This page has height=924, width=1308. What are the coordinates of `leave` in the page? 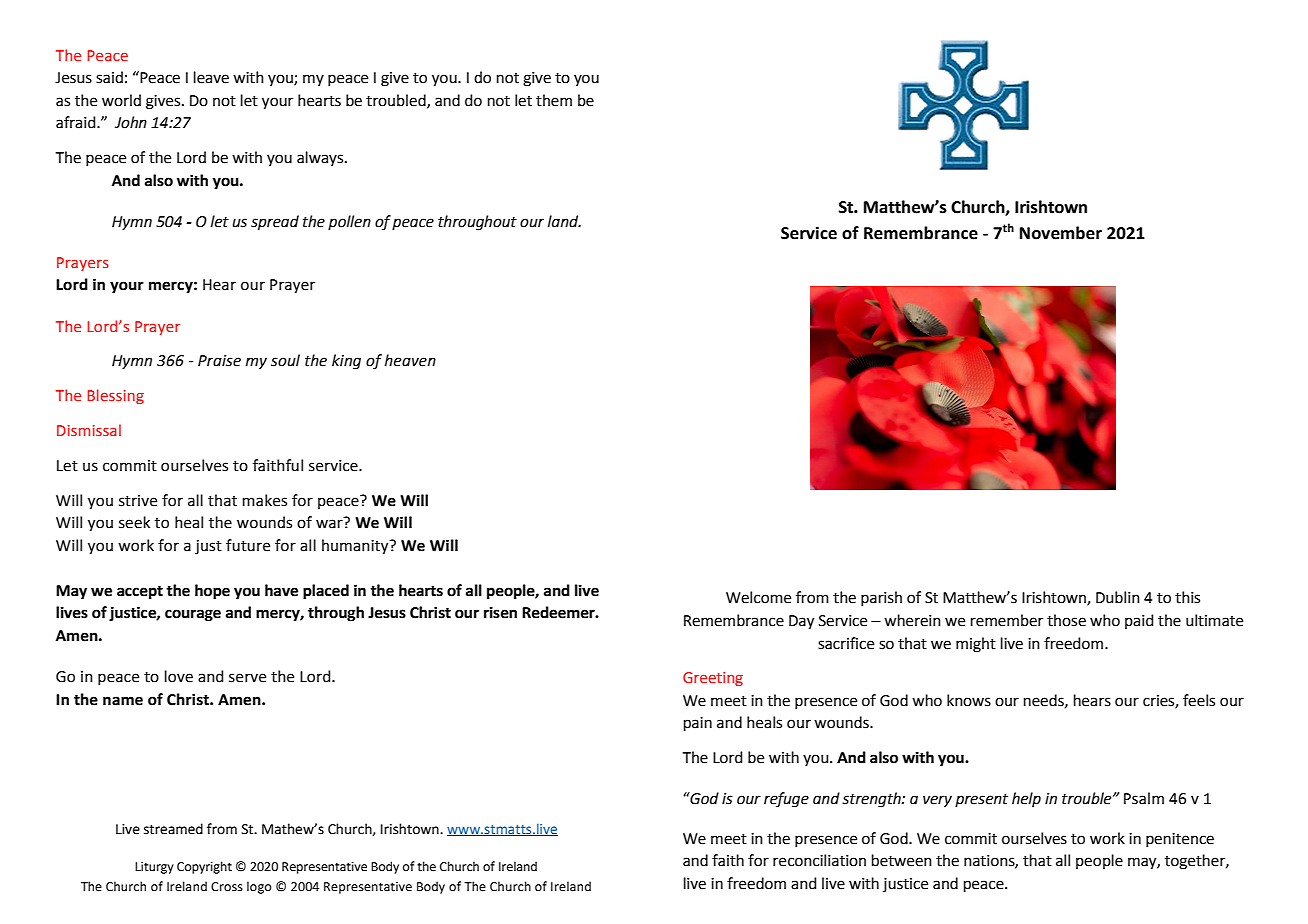 It's located at (211, 77).
